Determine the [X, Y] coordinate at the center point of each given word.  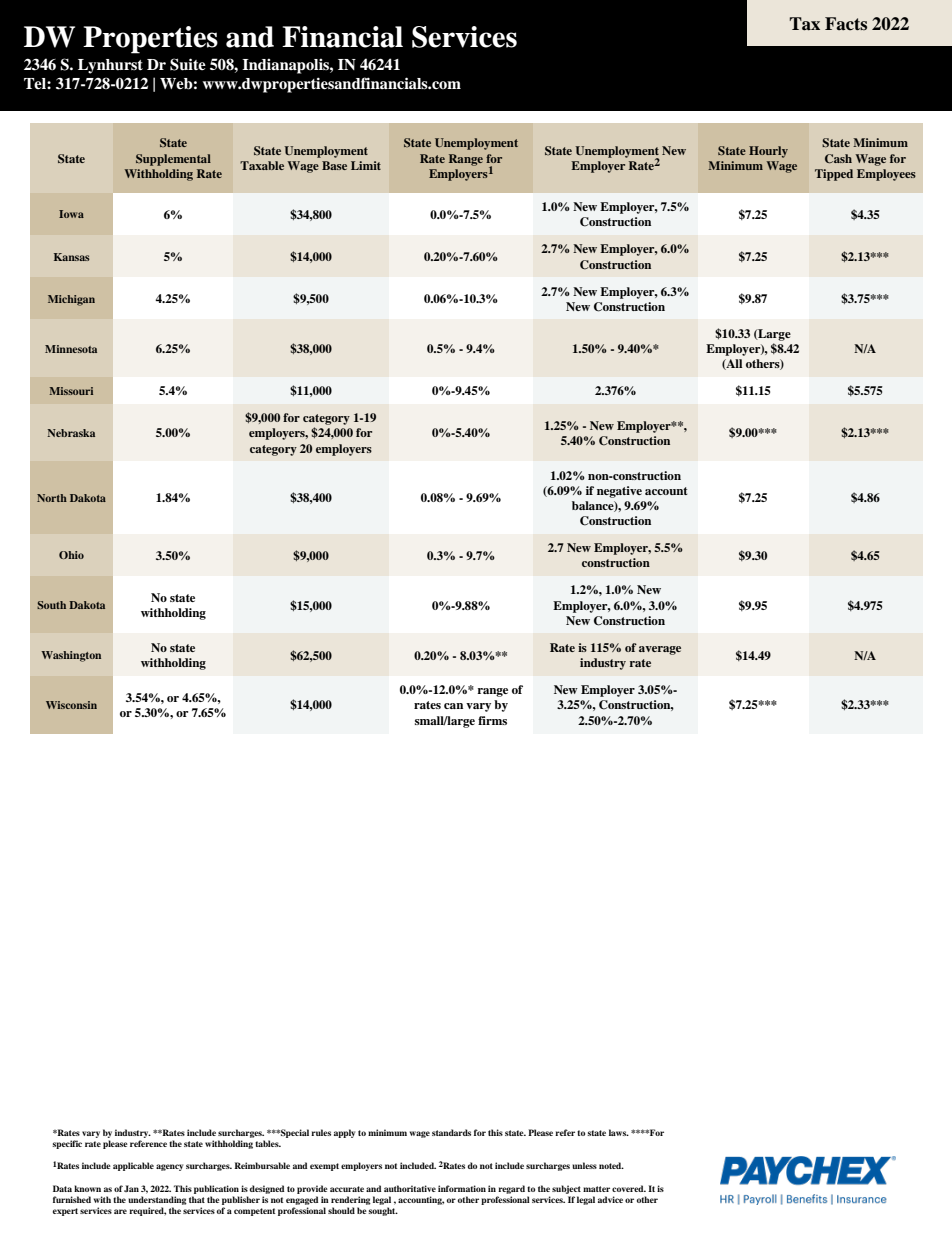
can [453, 706]
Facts [846, 24]
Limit [366, 165]
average [660, 650]
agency [169, 1167]
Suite [188, 64]
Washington [71, 656]
